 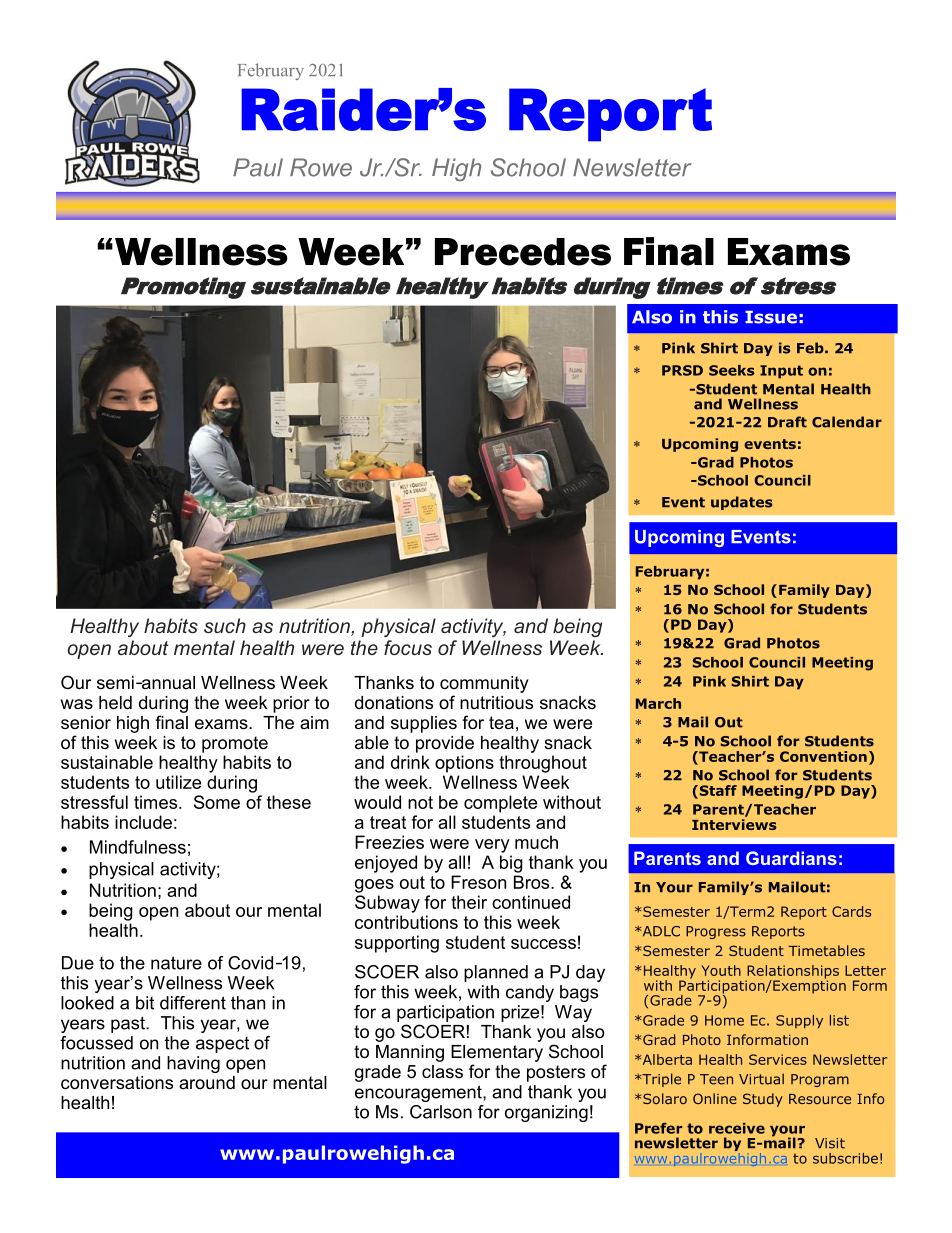 I want to click on Precedes, so click(x=523, y=252).
